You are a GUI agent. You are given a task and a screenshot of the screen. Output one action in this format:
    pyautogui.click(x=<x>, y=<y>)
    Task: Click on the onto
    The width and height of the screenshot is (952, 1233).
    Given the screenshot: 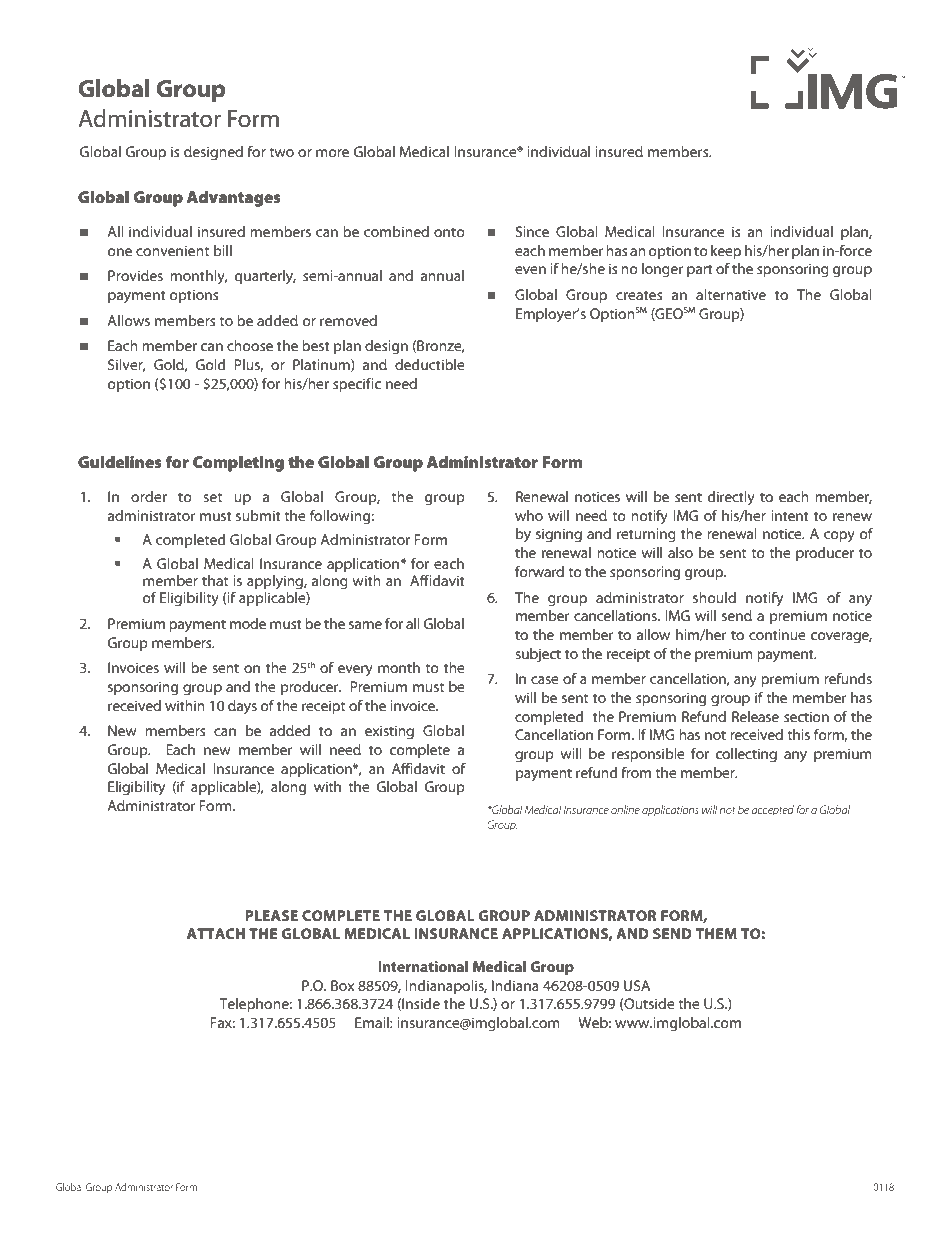 What is the action you would take?
    pyautogui.click(x=449, y=232)
